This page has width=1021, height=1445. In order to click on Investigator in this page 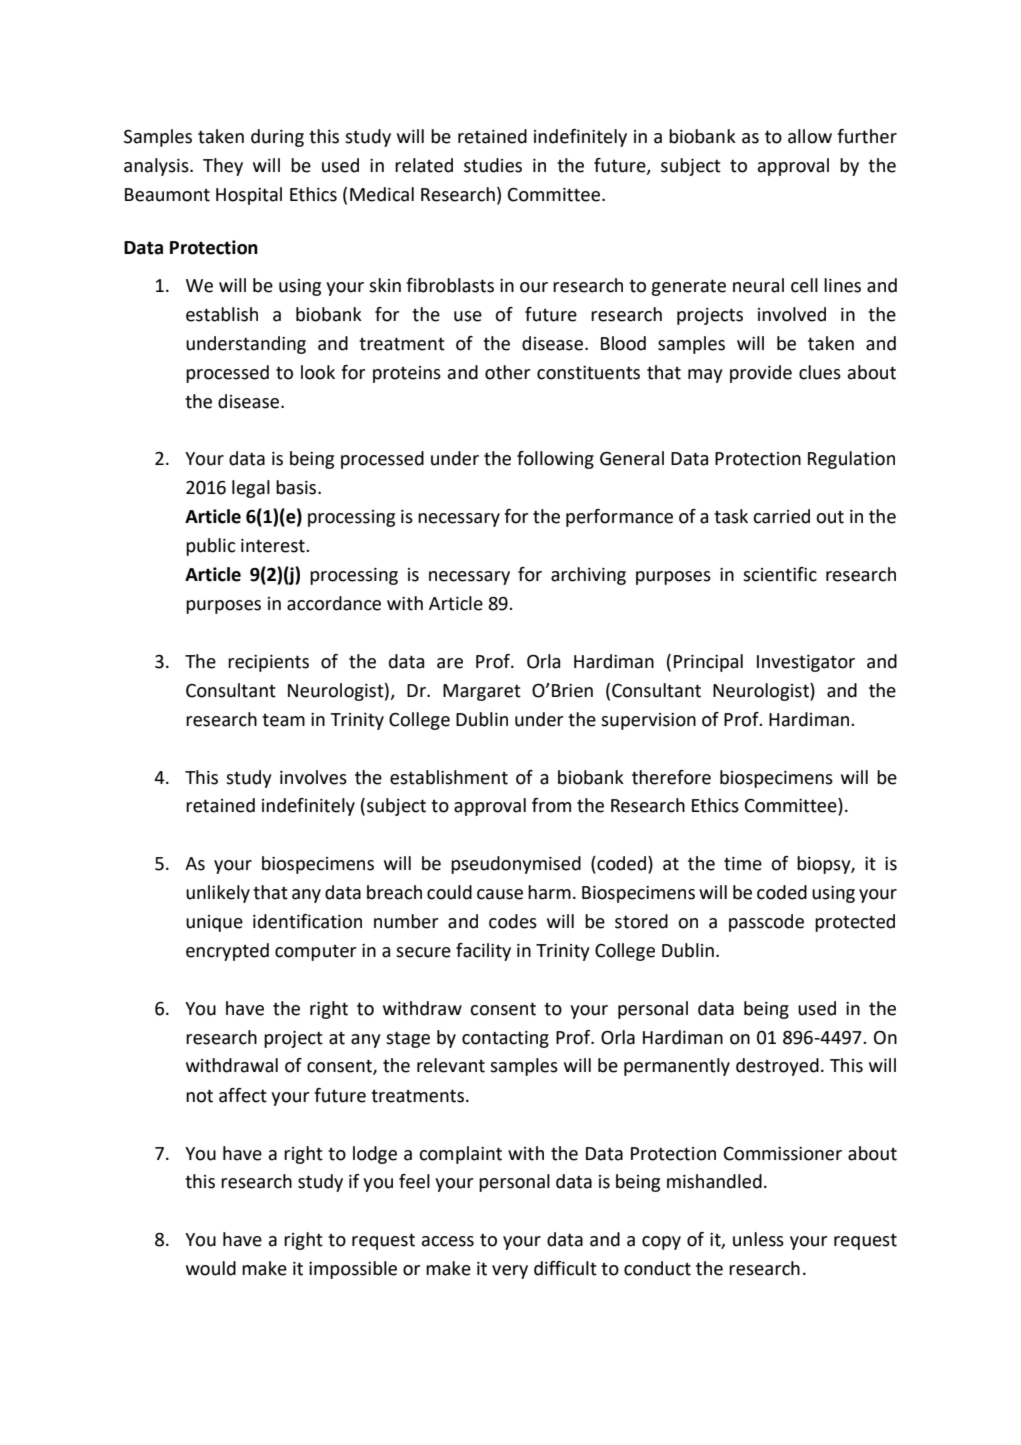, I will do `click(806, 663)`.
